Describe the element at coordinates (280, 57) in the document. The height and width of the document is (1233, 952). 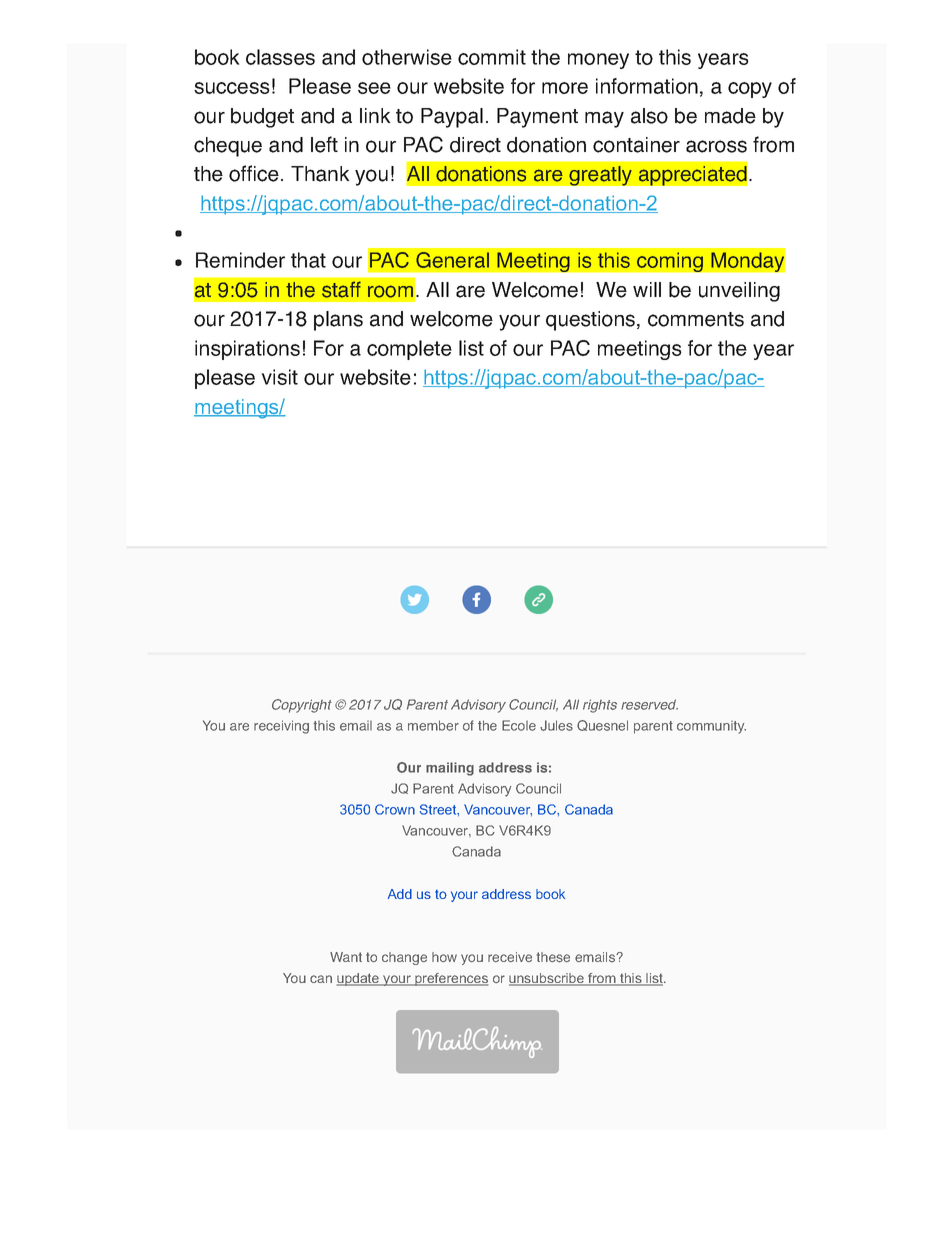
I see `classes` at that location.
